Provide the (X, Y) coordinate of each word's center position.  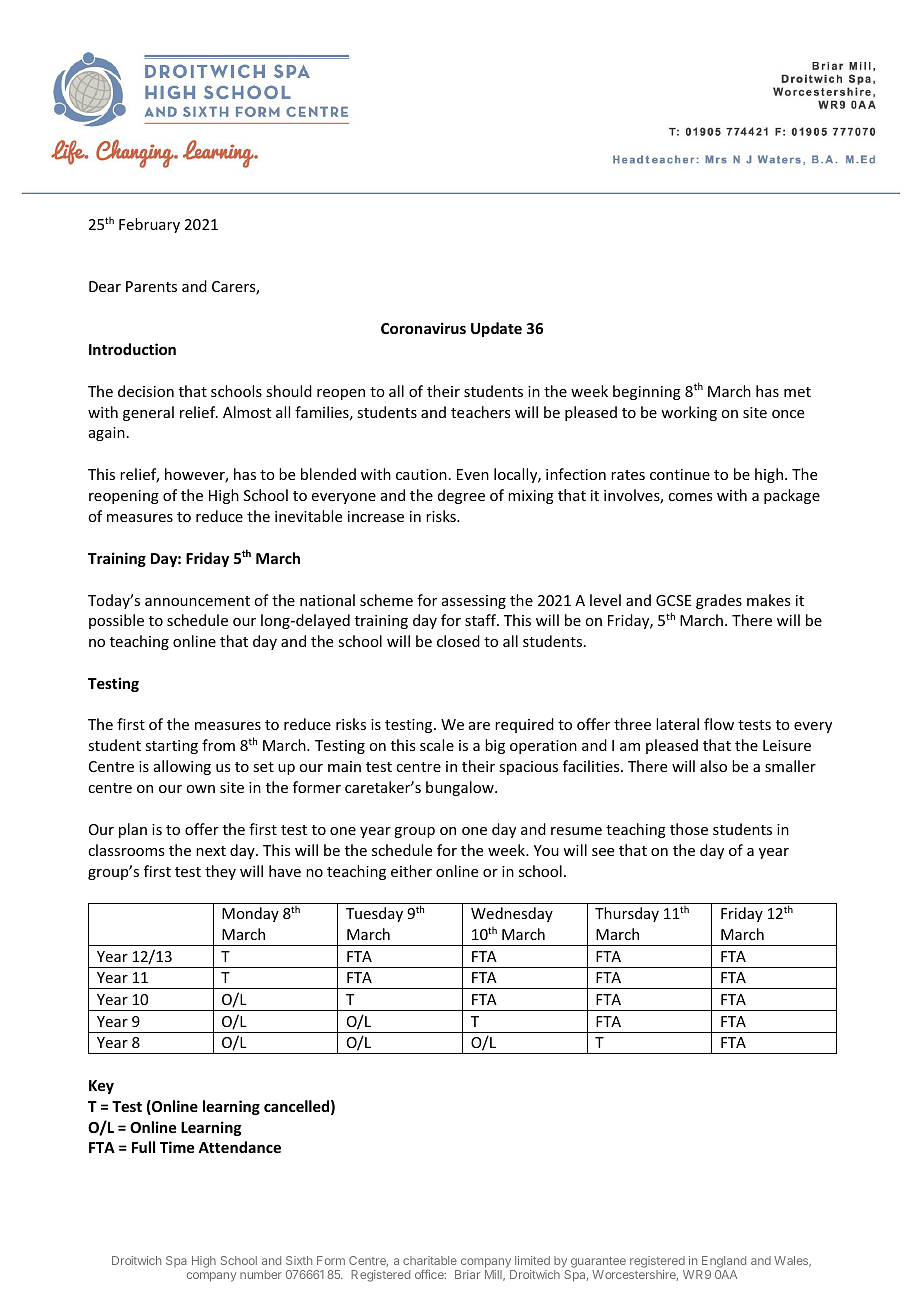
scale (437, 745)
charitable (430, 1260)
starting (171, 747)
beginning (647, 392)
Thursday (627, 914)
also (713, 766)
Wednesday (512, 914)
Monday (250, 914)
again (107, 434)
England (724, 1262)
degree (461, 496)
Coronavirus (423, 328)
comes (690, 497)
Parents (151, 286)
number (261, 1274)
